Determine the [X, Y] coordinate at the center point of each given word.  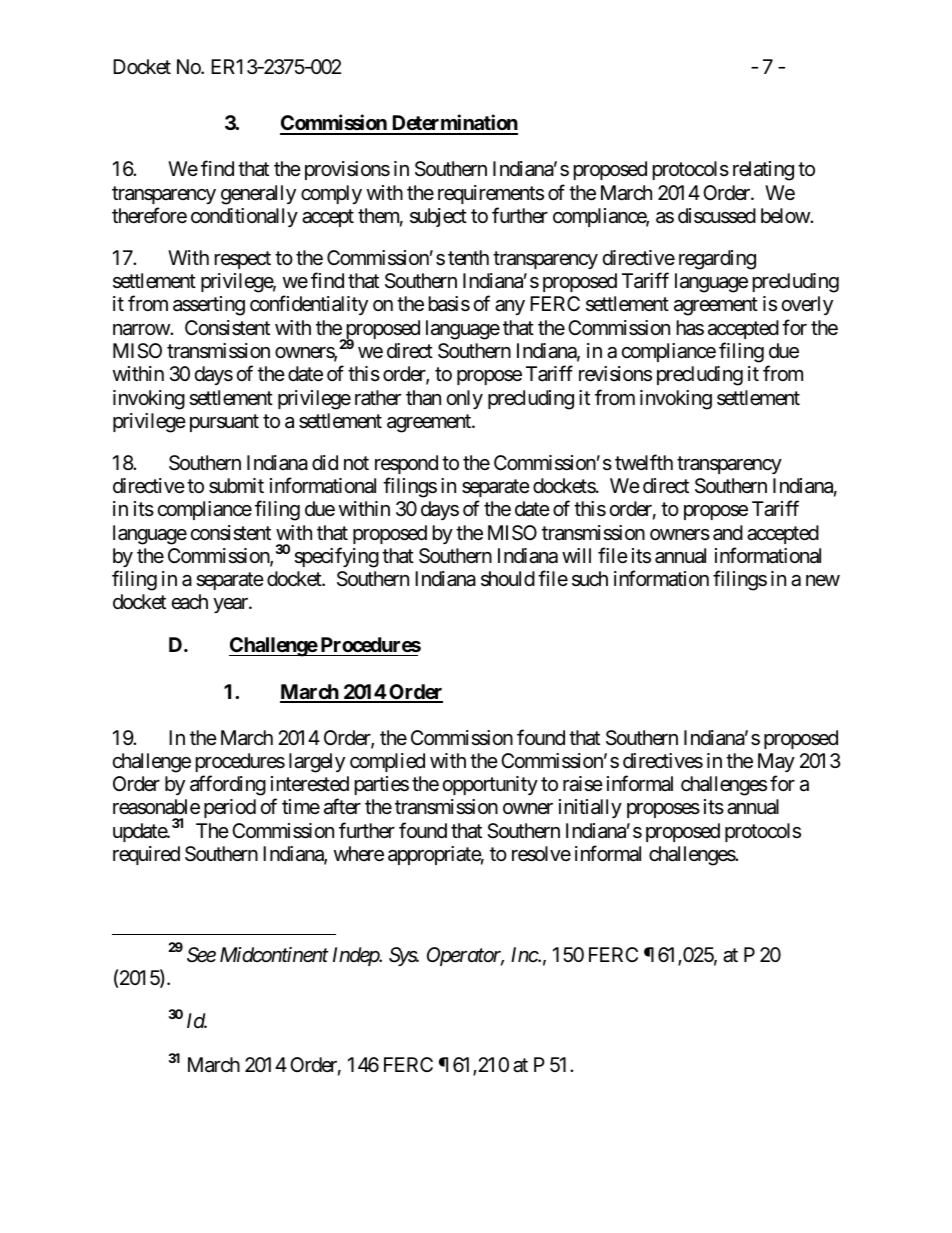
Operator [465, 956]
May [776, 762]
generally [258, 195]
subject [438, 217]
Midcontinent [274, 954]
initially [590, 808]
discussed [717, 216]
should [508, 578]
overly [807, 305]
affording [228, 785]
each [190, 602]
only [465, 399]
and [728, 533]
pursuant [224, 423]
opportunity [490, 785]
